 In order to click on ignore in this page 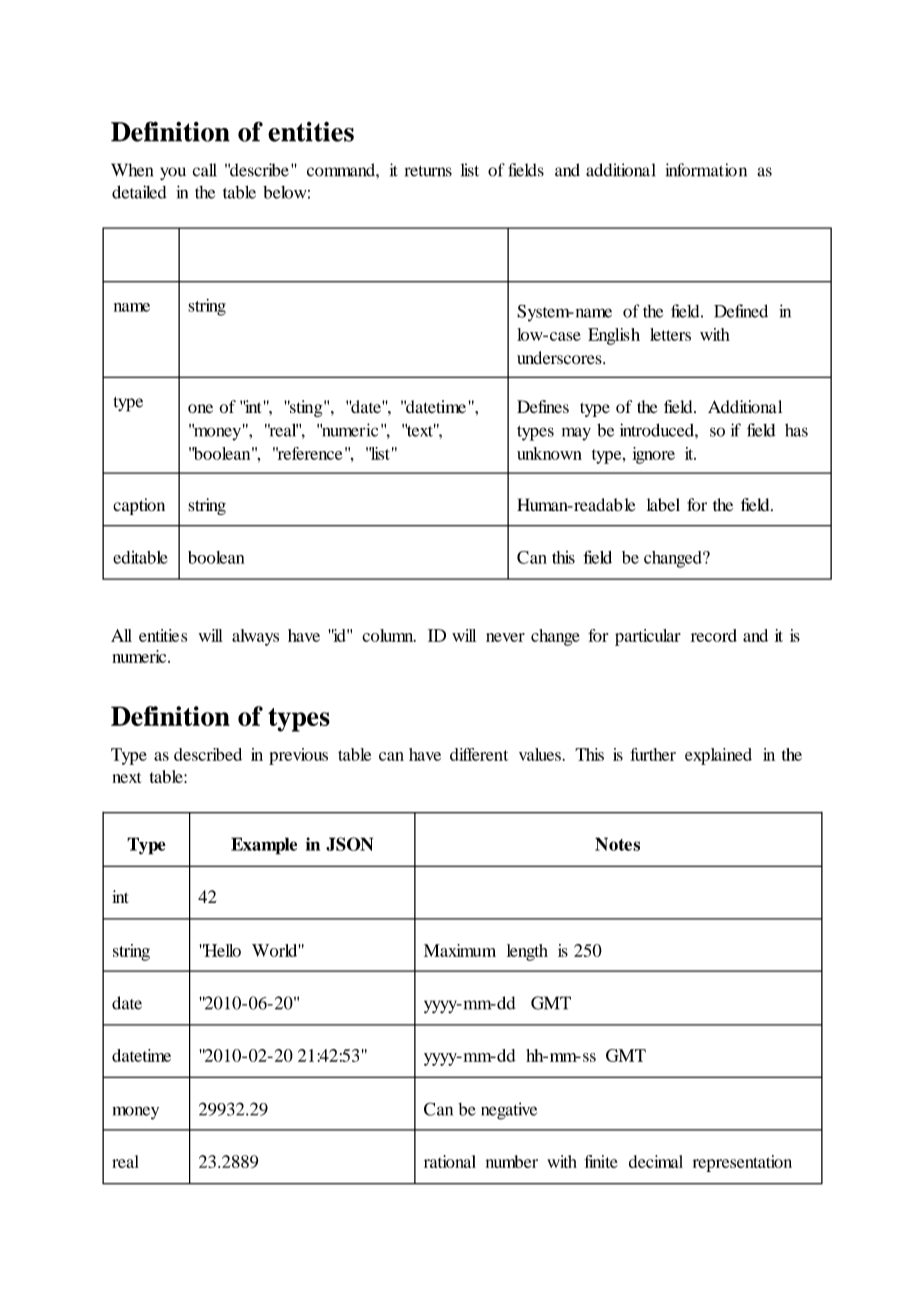, I will do `click(653, 455)`.
